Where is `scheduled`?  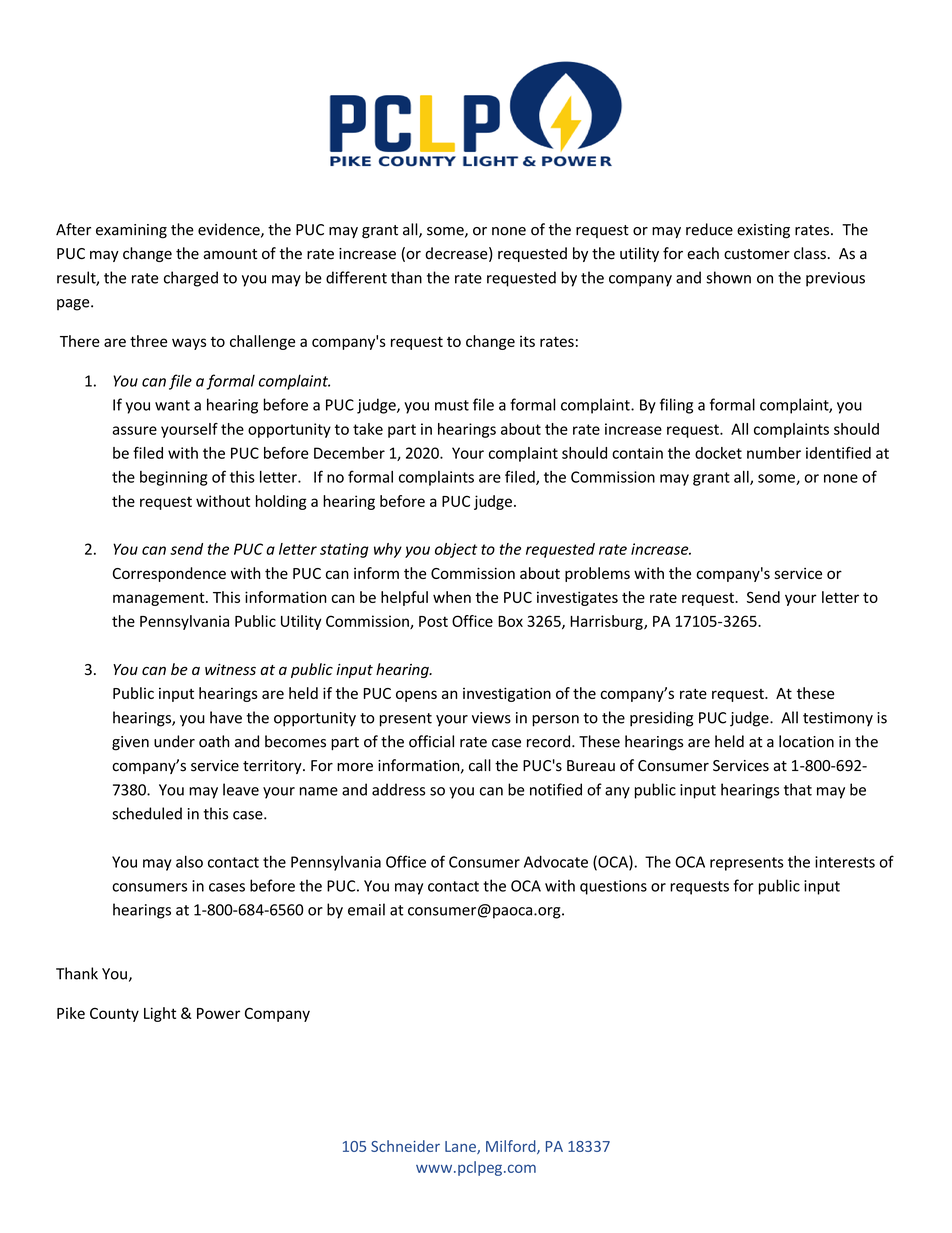
scheduled is located at coordinates (147, 813).
